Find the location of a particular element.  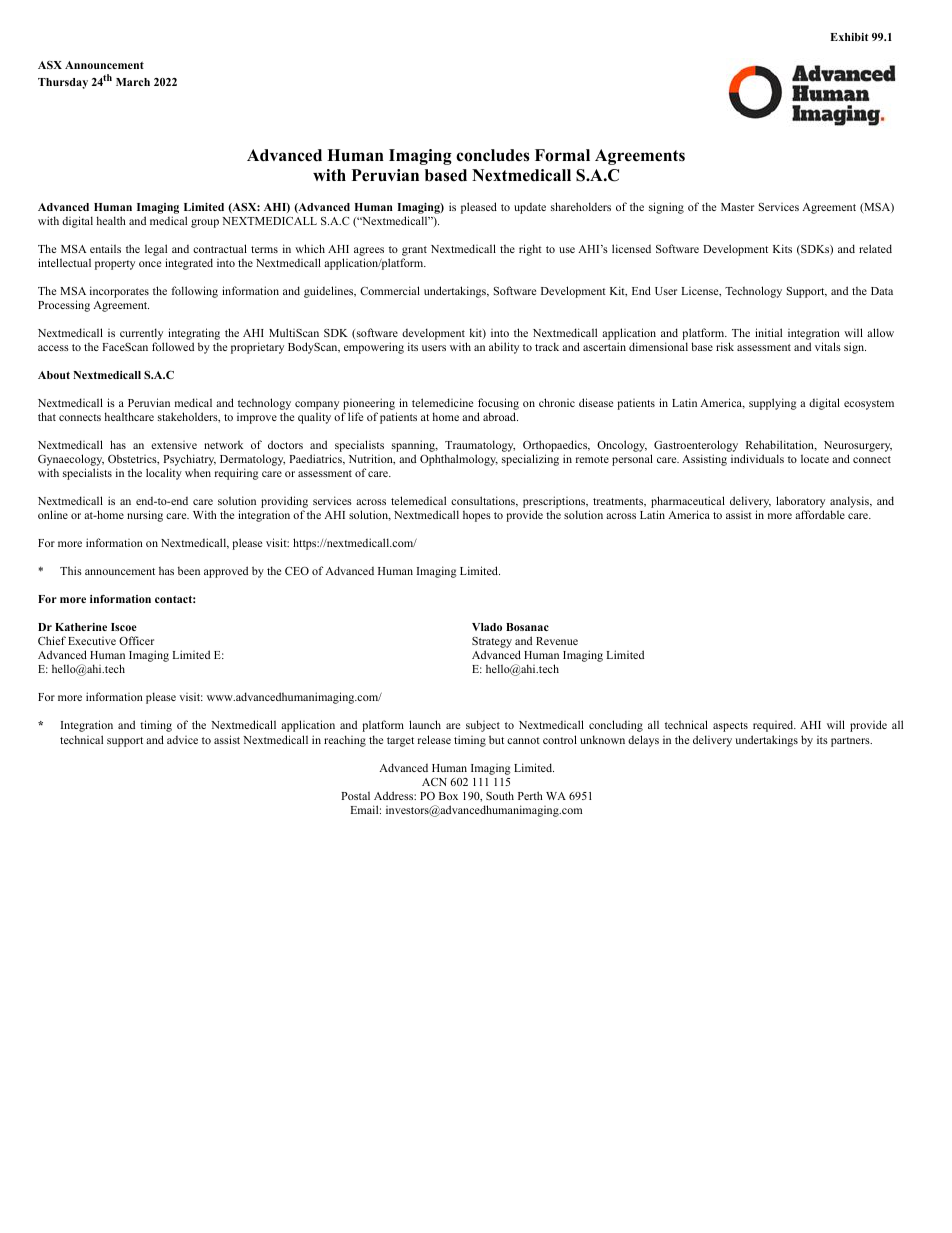

Exhibit is located at coordinates (849, 37).
